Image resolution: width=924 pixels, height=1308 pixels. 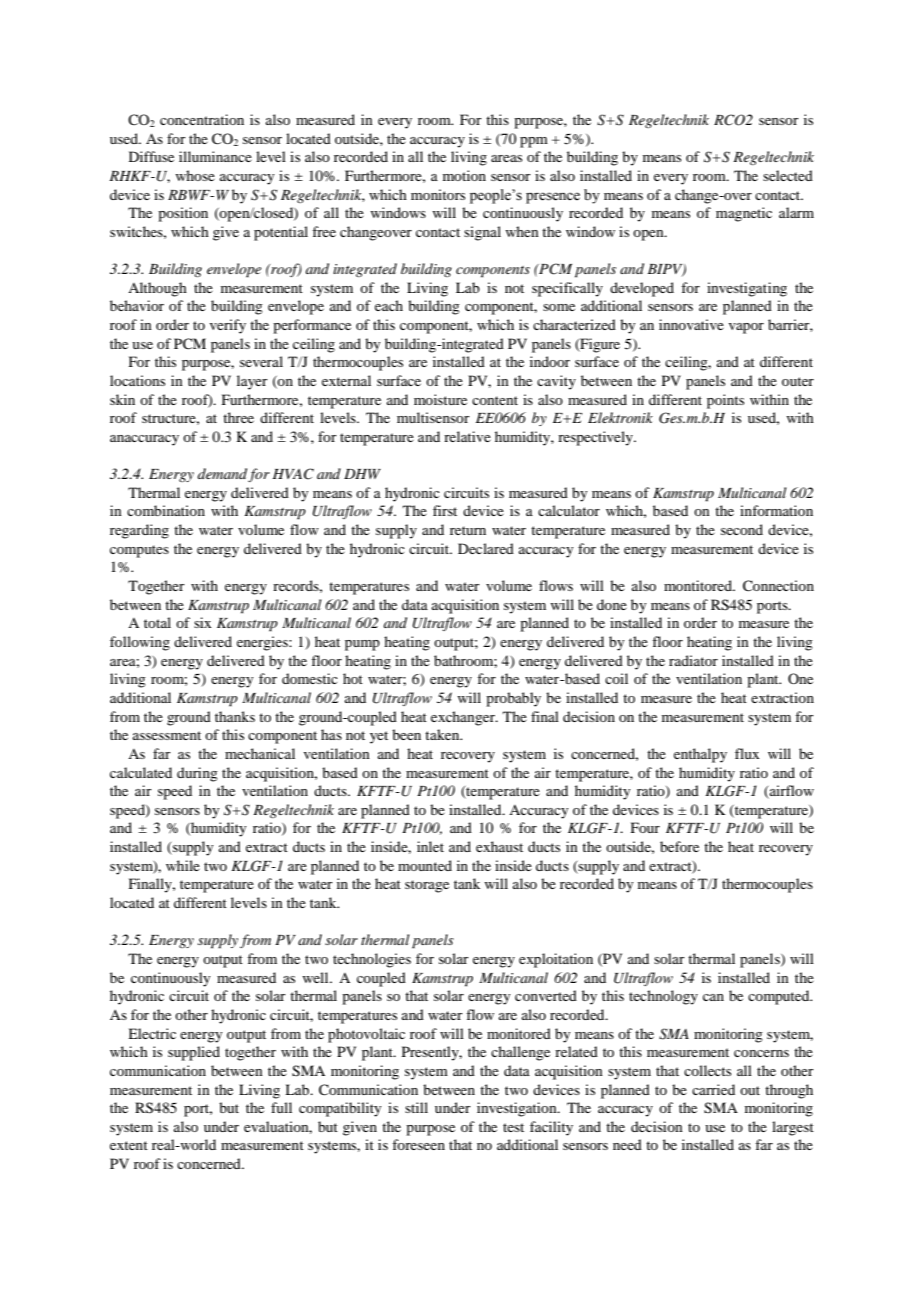 I want to click on magnetic, so click(x=744, y=214).
